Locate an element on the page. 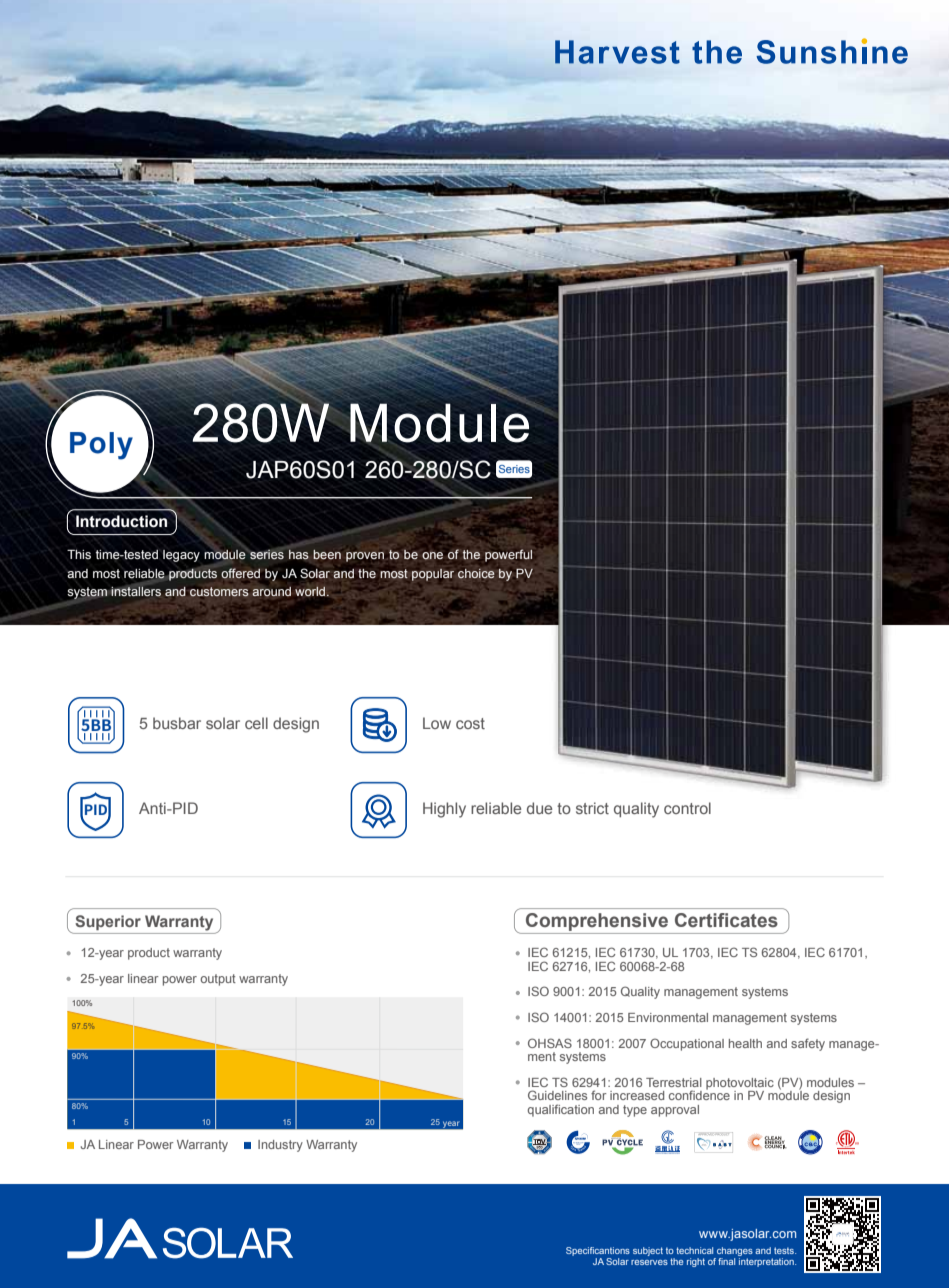 The height and width of the page is (1288, 949). one is located at coordinates (432, 556).
